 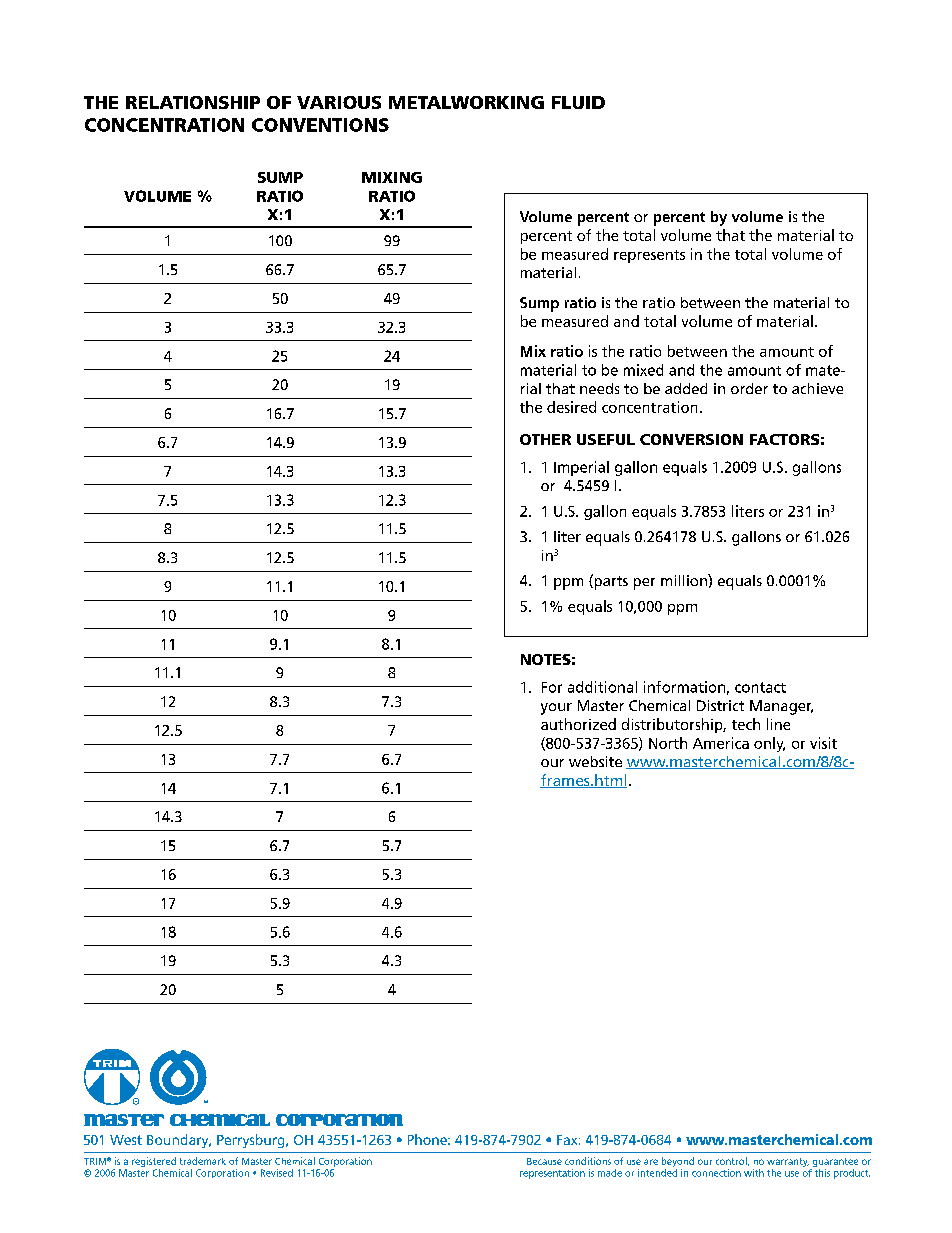 I want to click on Other, so click(x=545, y=439).
